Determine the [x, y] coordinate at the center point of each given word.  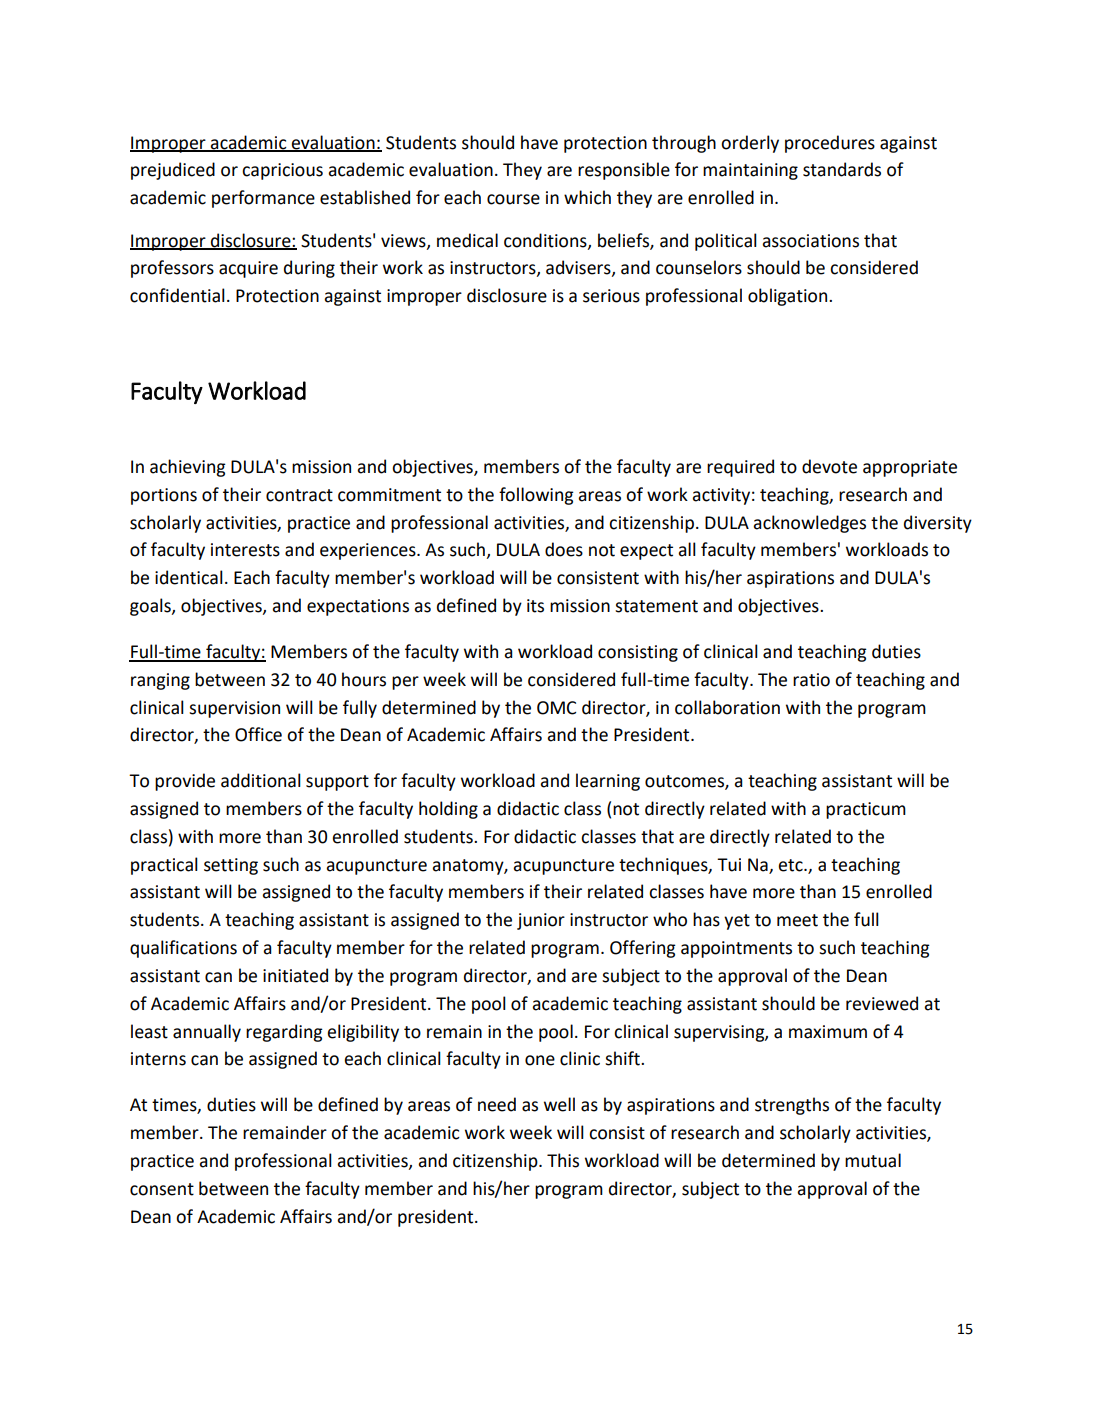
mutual [873, 1160]
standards [842, 169]
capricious [282, 171]
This [563, 1160]
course [513, 199]
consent [162, 1189]
